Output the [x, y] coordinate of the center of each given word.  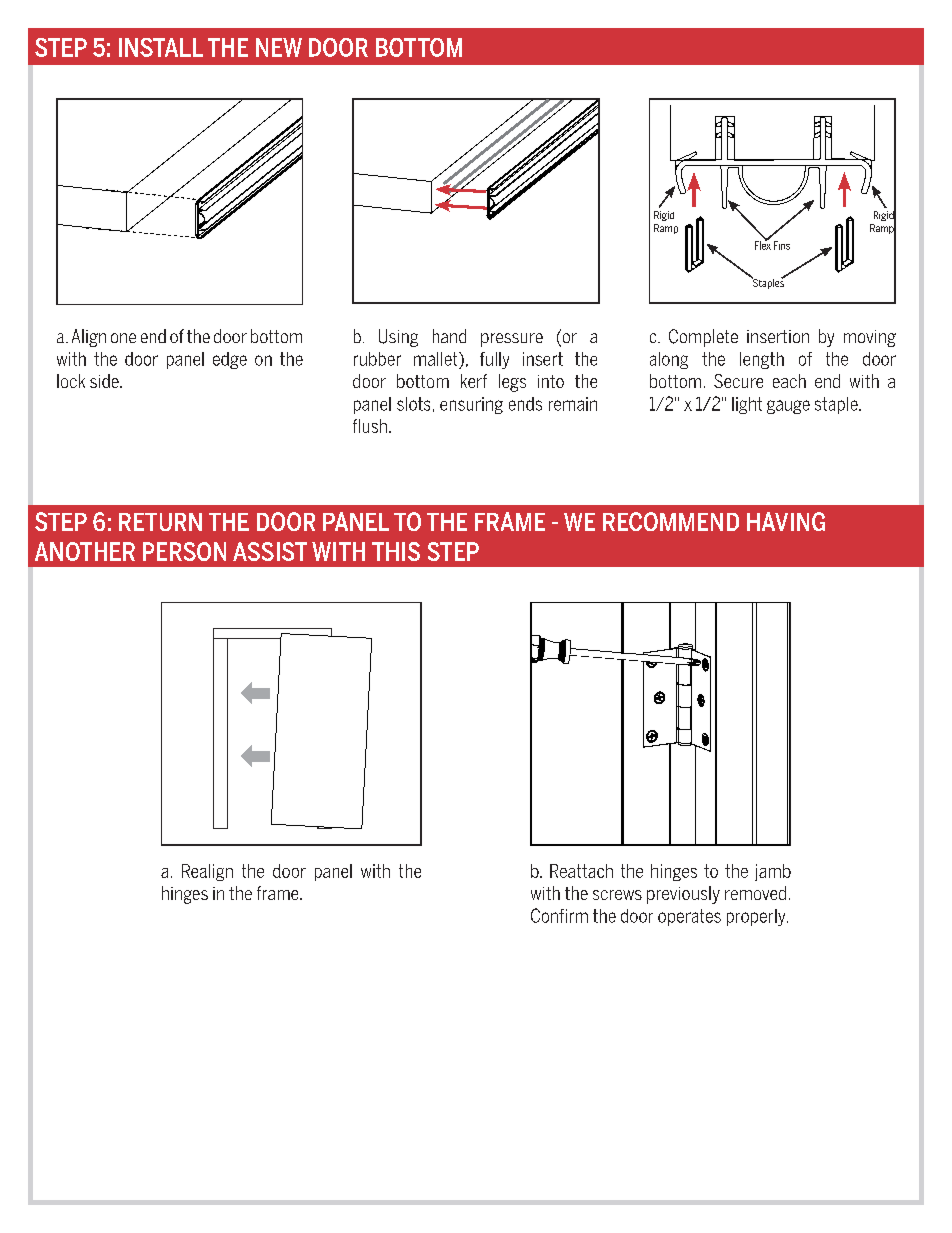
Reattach [581, 871]
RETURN [160, 522]
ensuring [471, 405]
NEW [279, 47]
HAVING [786, 521]
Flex [763, 244]
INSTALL [161, 47]
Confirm [559, 915]
